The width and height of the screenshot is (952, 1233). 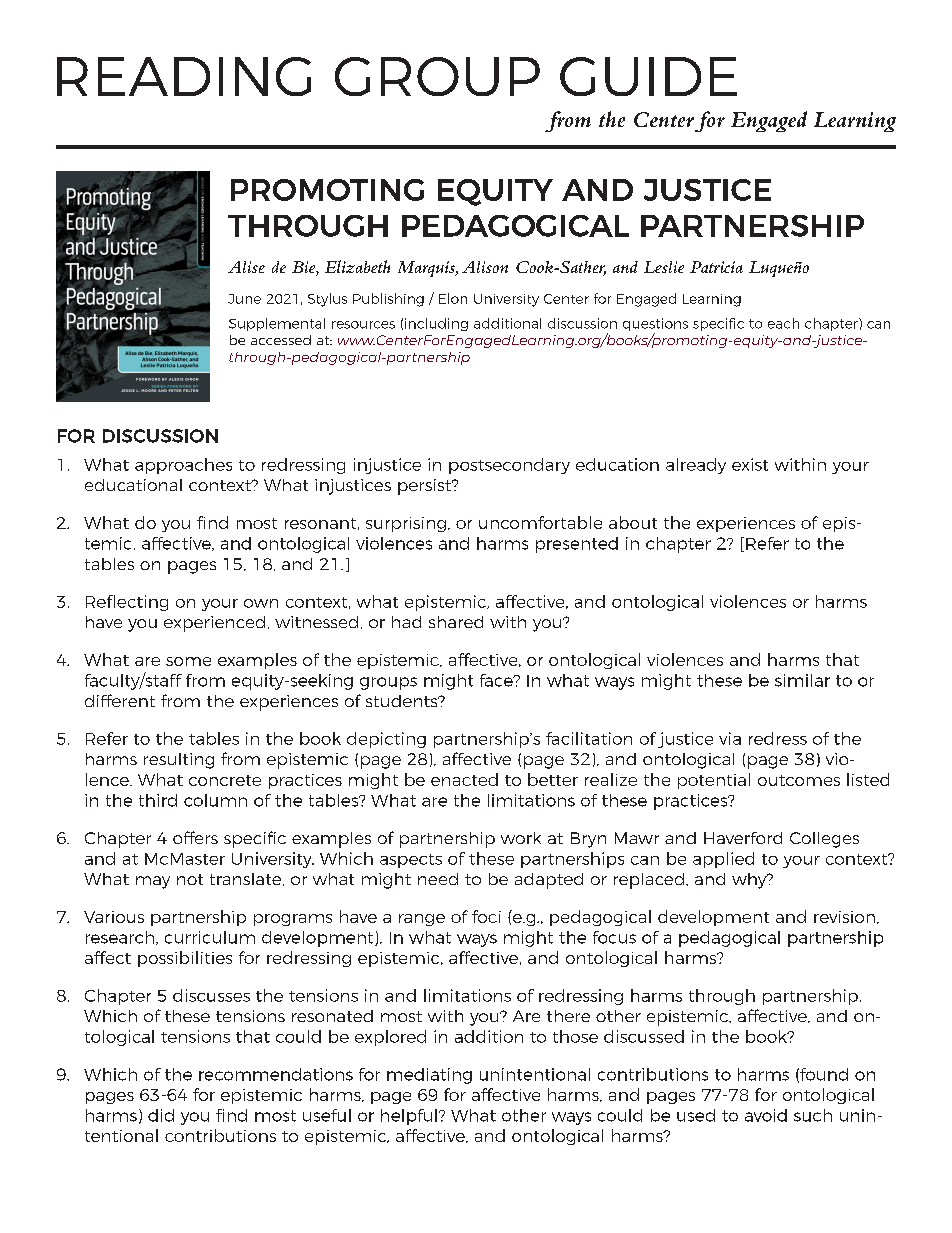 What do you see at coordinates (766, 1115) in the screenshot?
I see `avoid` at bounding box center [766, 1115].
